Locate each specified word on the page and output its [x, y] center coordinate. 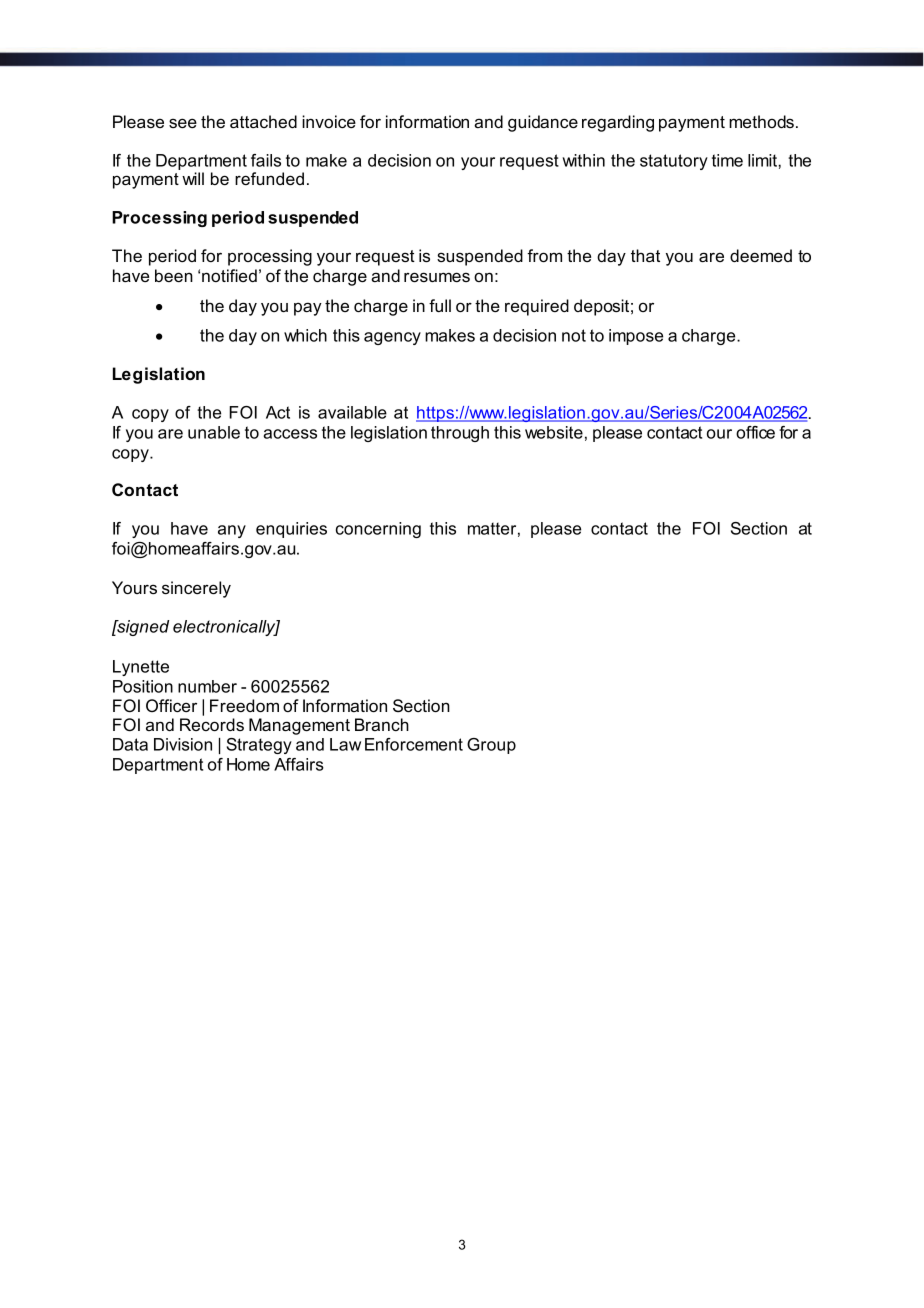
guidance [543, 123]
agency [392, 338]
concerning [378, 530]
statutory [674, 162]
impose [636, 337]
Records [212, 724]
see [183, 123]
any [232, 531]
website [554, 432]
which [305, 335]
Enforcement [414, 744]
